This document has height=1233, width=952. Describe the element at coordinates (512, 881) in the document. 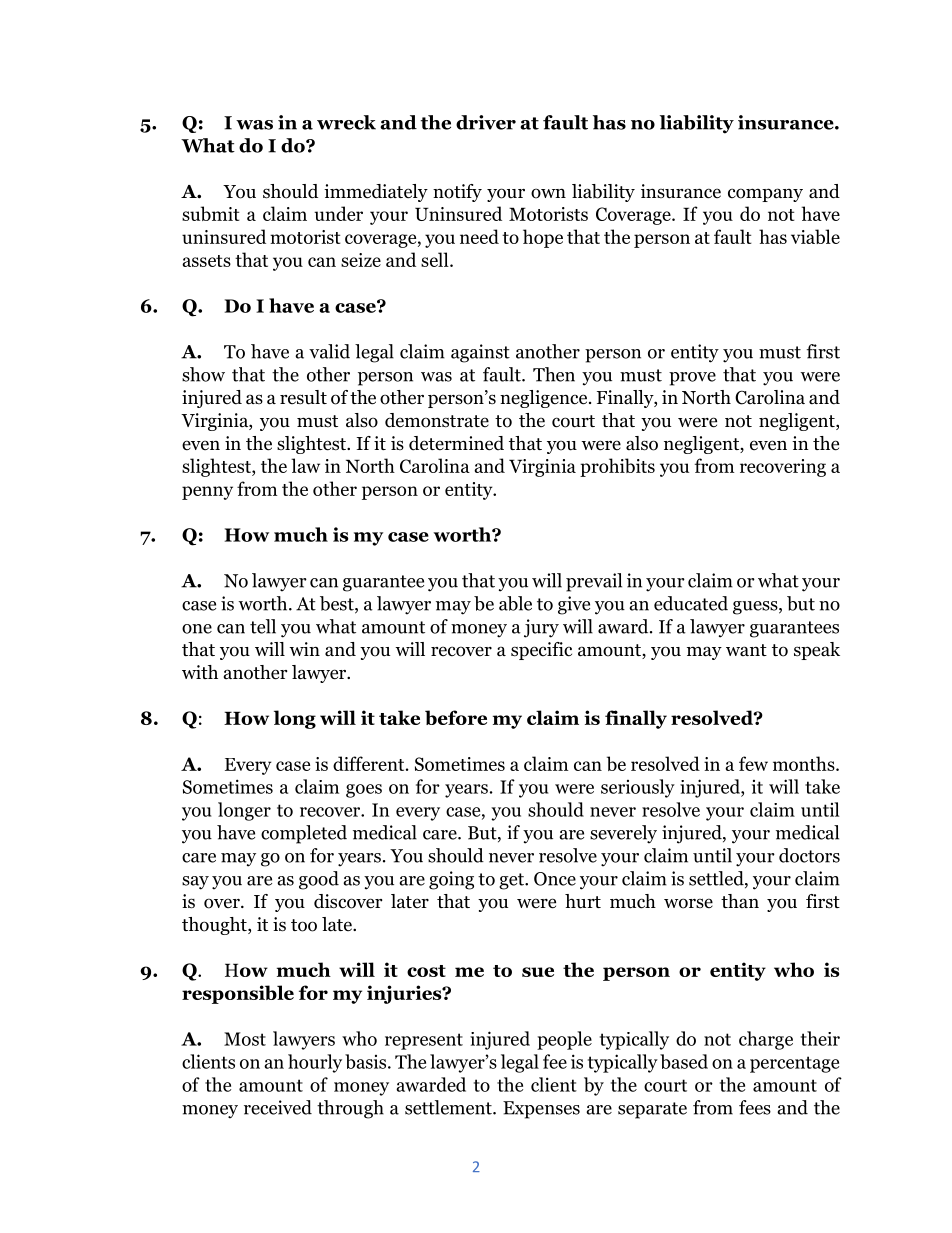

I see `get` at that location.
